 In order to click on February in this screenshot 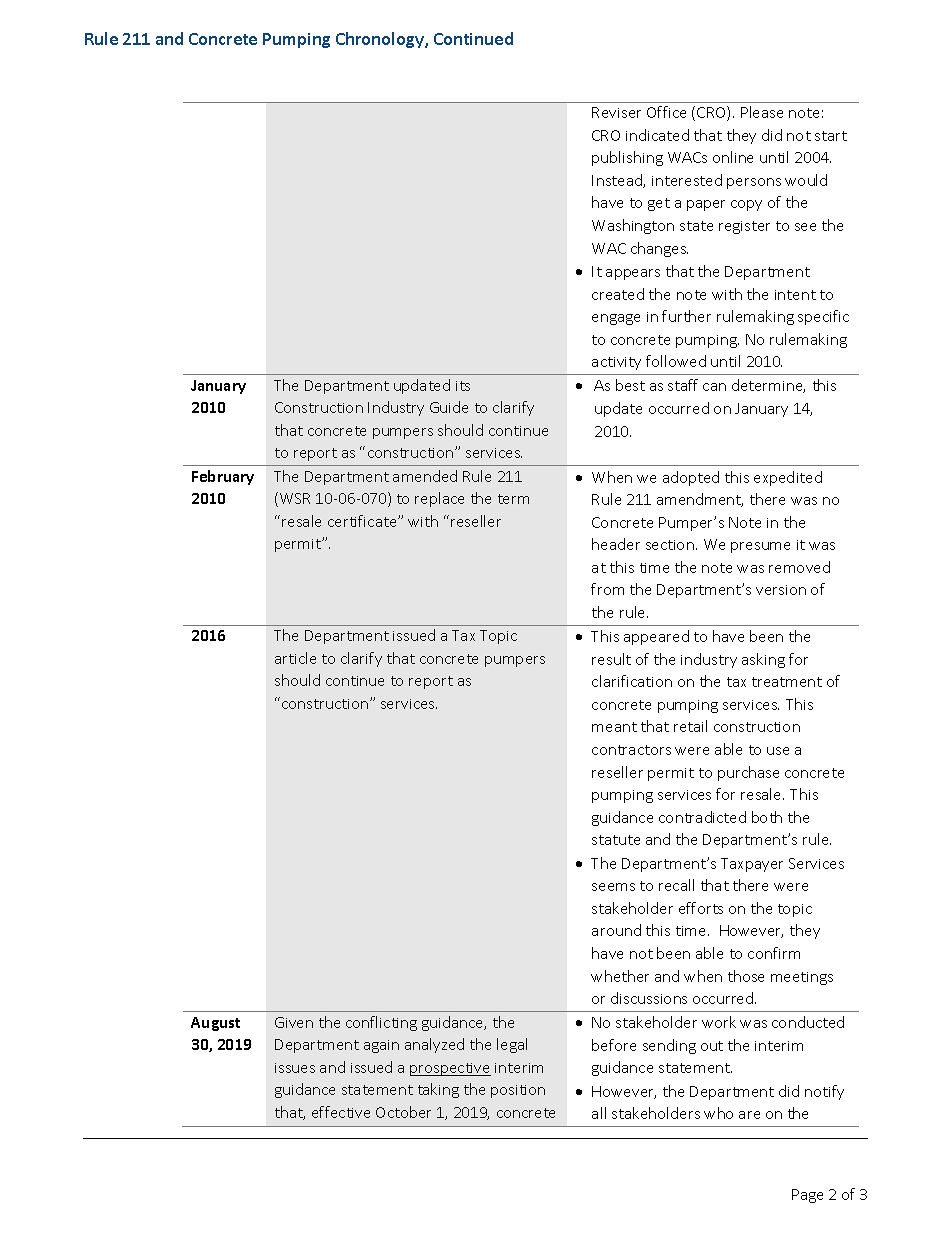, I will do `click(223, 477)`.
